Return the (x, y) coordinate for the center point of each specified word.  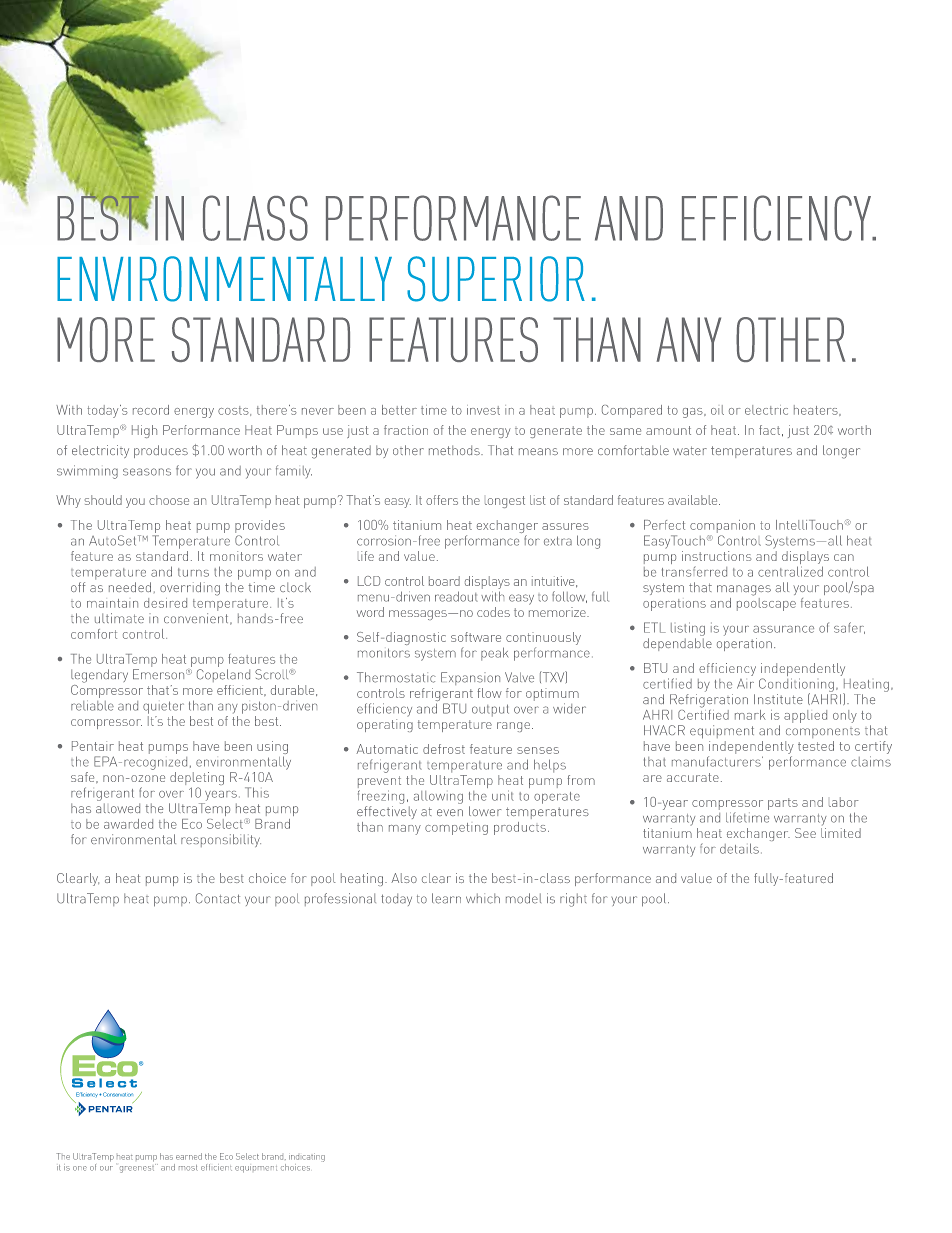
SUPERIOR (496, 279)
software (476, 637)
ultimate (119, 618)
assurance (783, 629)
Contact (218, 898)
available (694, 500)
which (483, 898)
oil (717, 410)
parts (783, 804)
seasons (147, 472)
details (739, 848)
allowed (118, 808)
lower (485, 811)
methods (455, 450)
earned (189, 1156)
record (151, 410)
